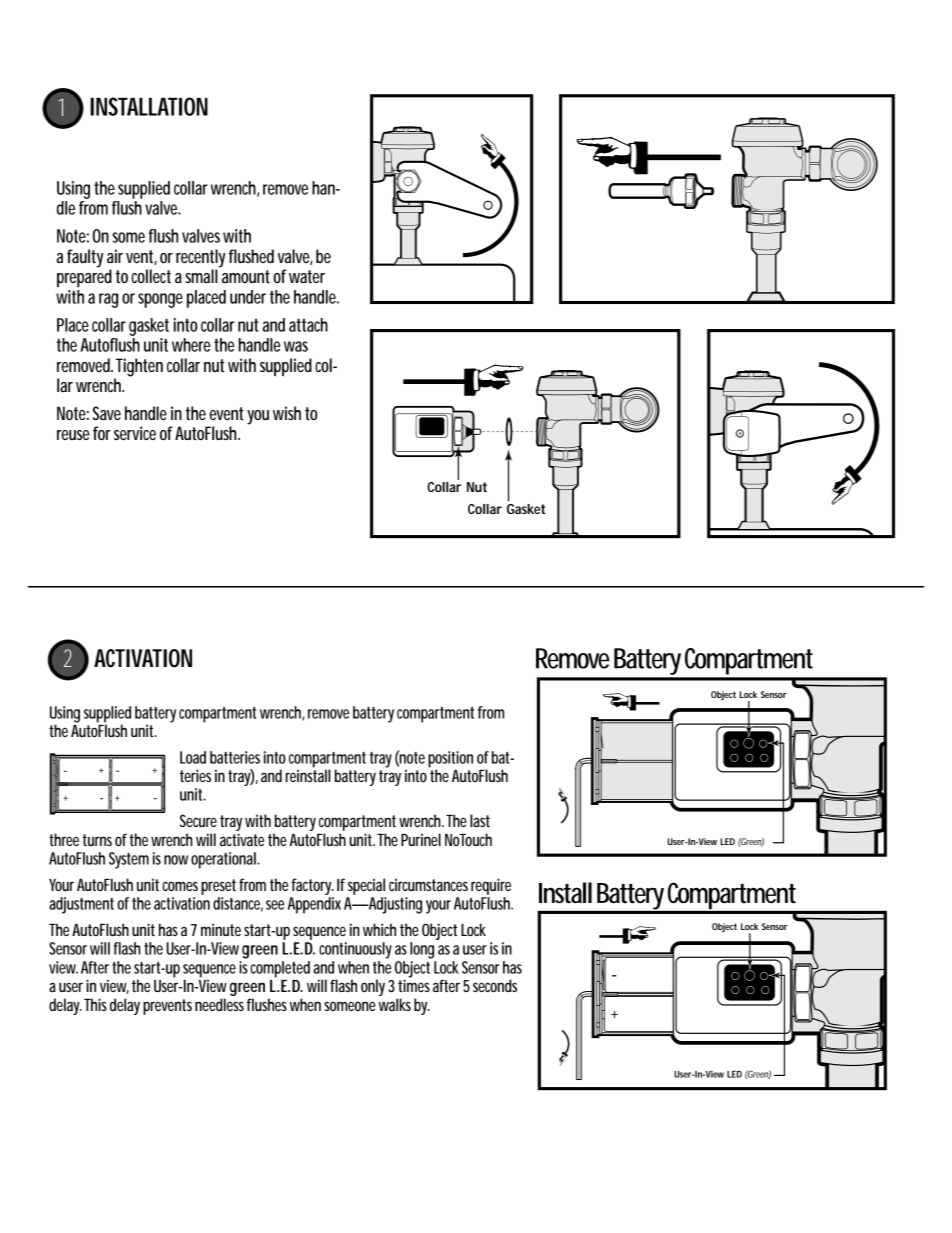 The width and height of the screenshot is (952, 1233). What do you see at coordinates (198, 820) in the screenshot?
I see `Secure` at bounding box center [198, 820].
